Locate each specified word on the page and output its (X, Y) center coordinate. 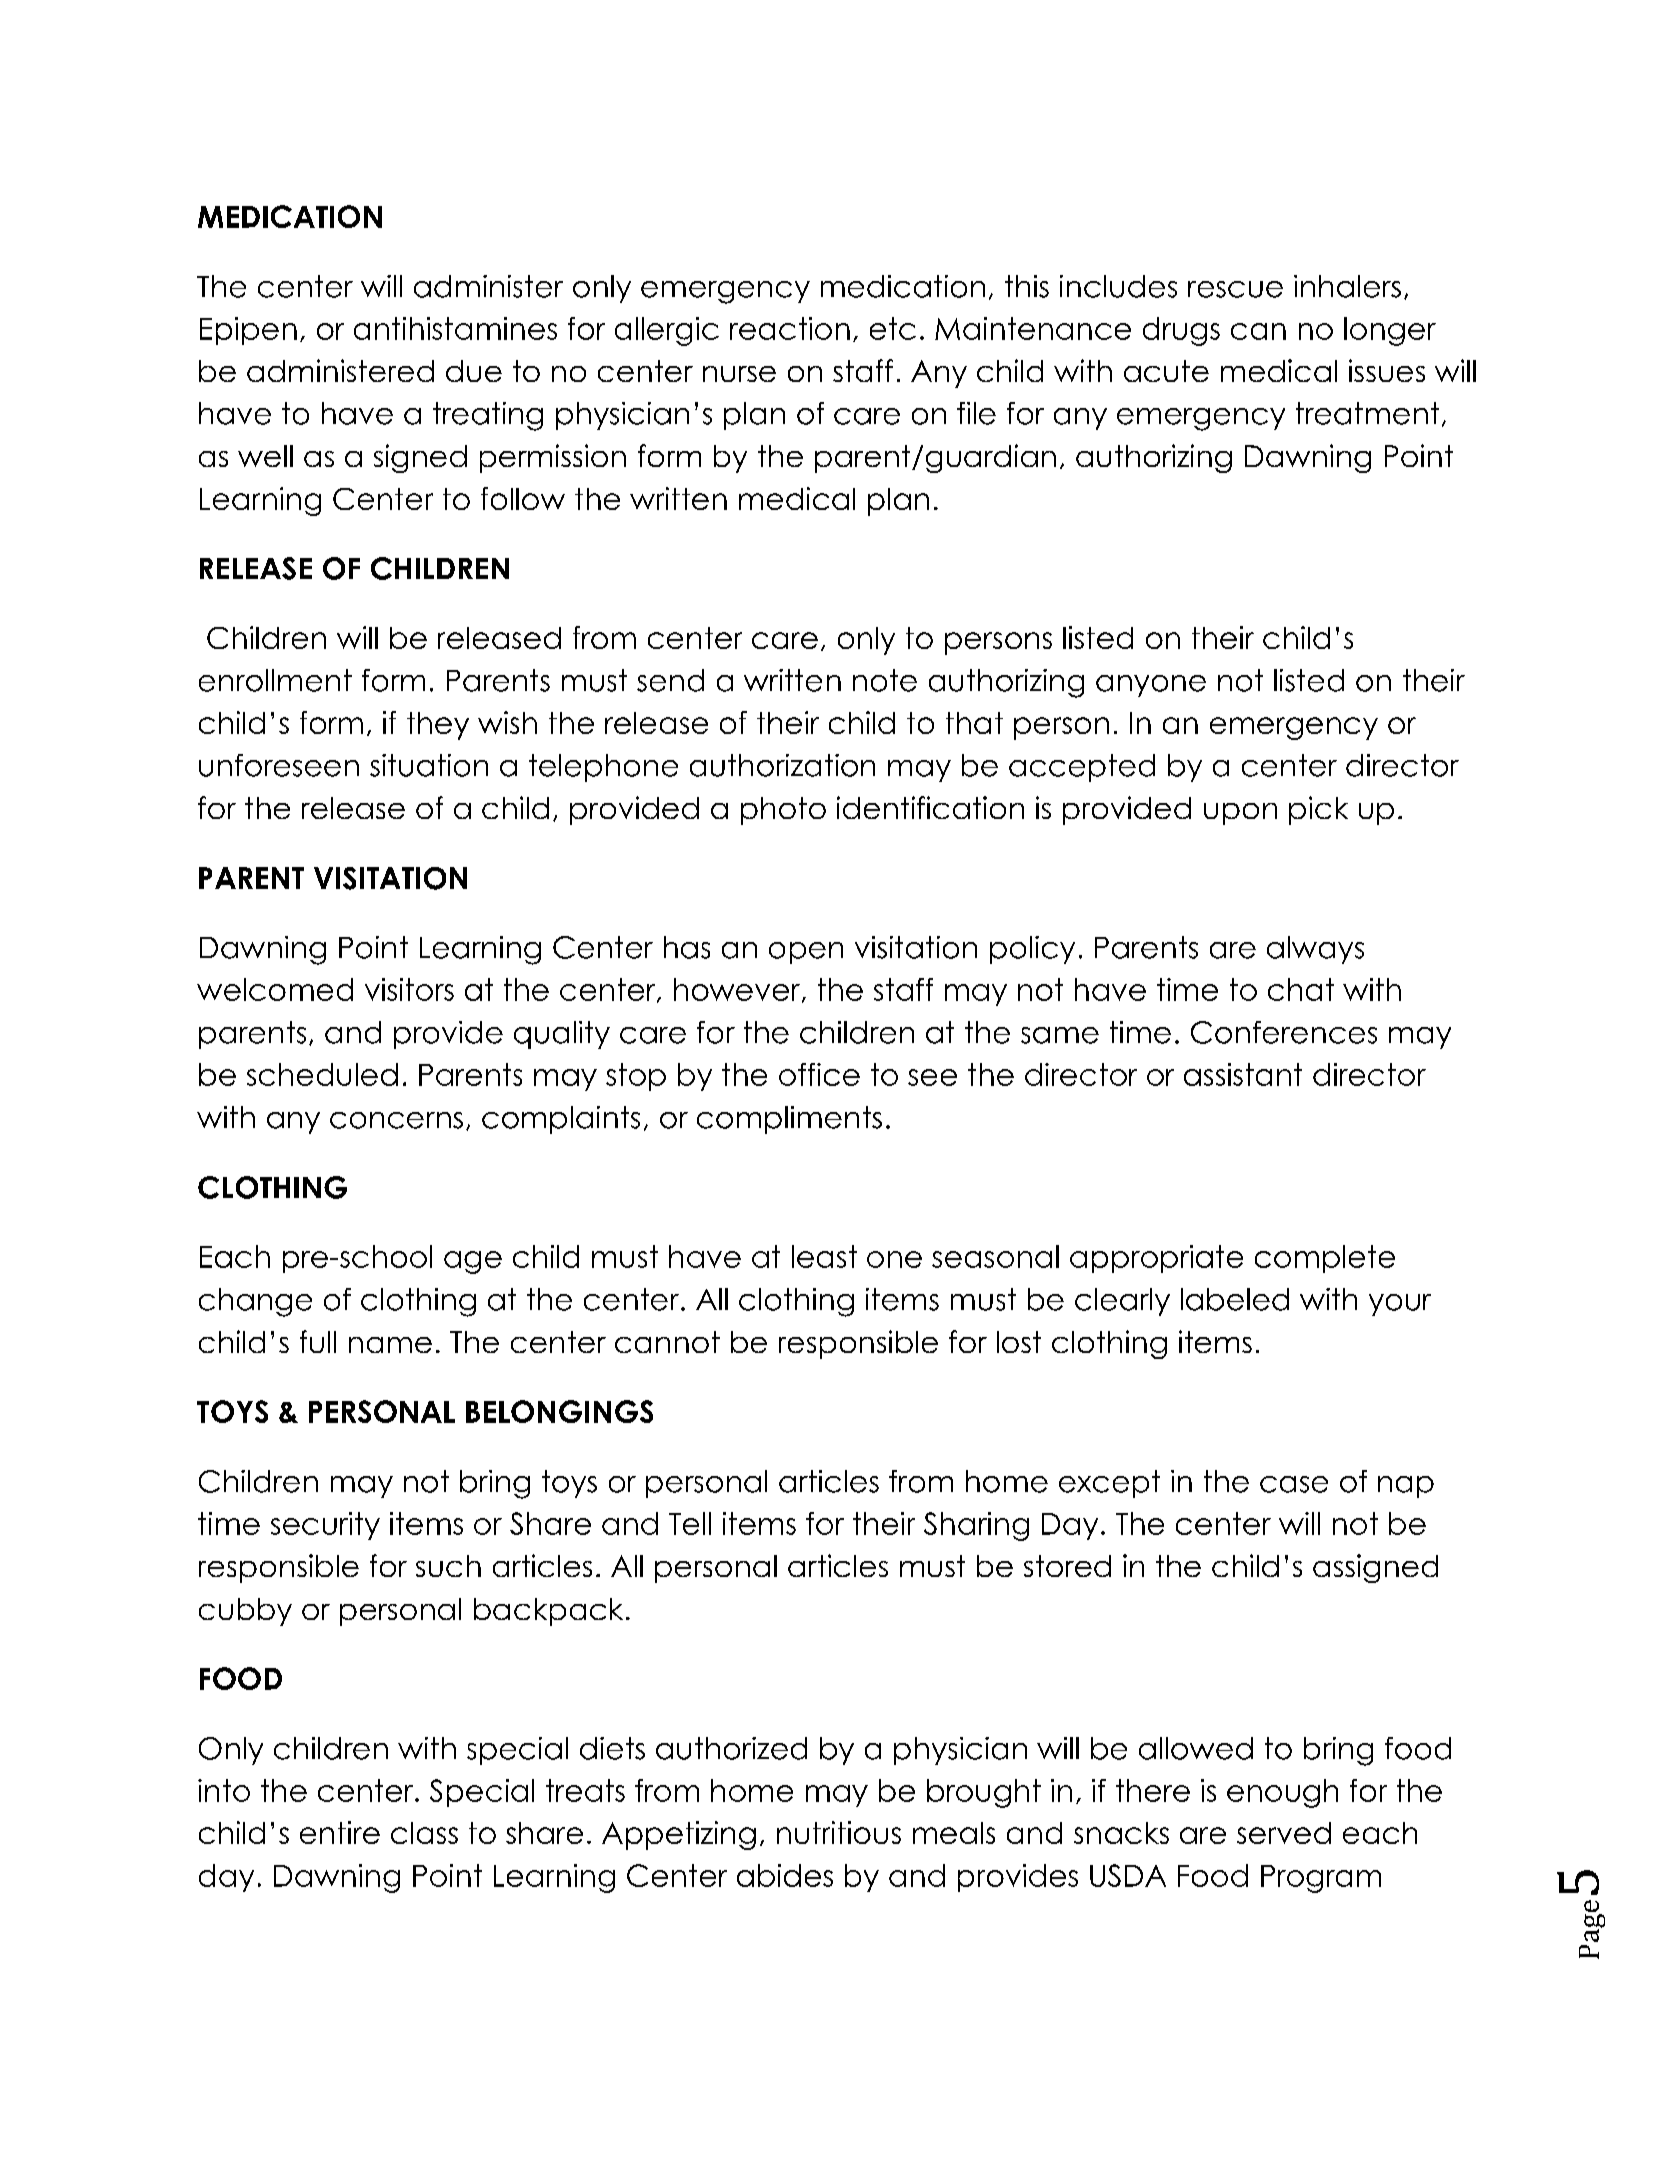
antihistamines (455, 328)
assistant (1243, 1074)
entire (340, 1832)
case (1294, 1484)
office (819, 1074)
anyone (1151, 686)
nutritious (839, 1832)
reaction (790, 328)
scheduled (322, 1074)
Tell (690, 1523)
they (438, 726)
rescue (1235, 289)
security (325, 1526)
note (885, 680)
